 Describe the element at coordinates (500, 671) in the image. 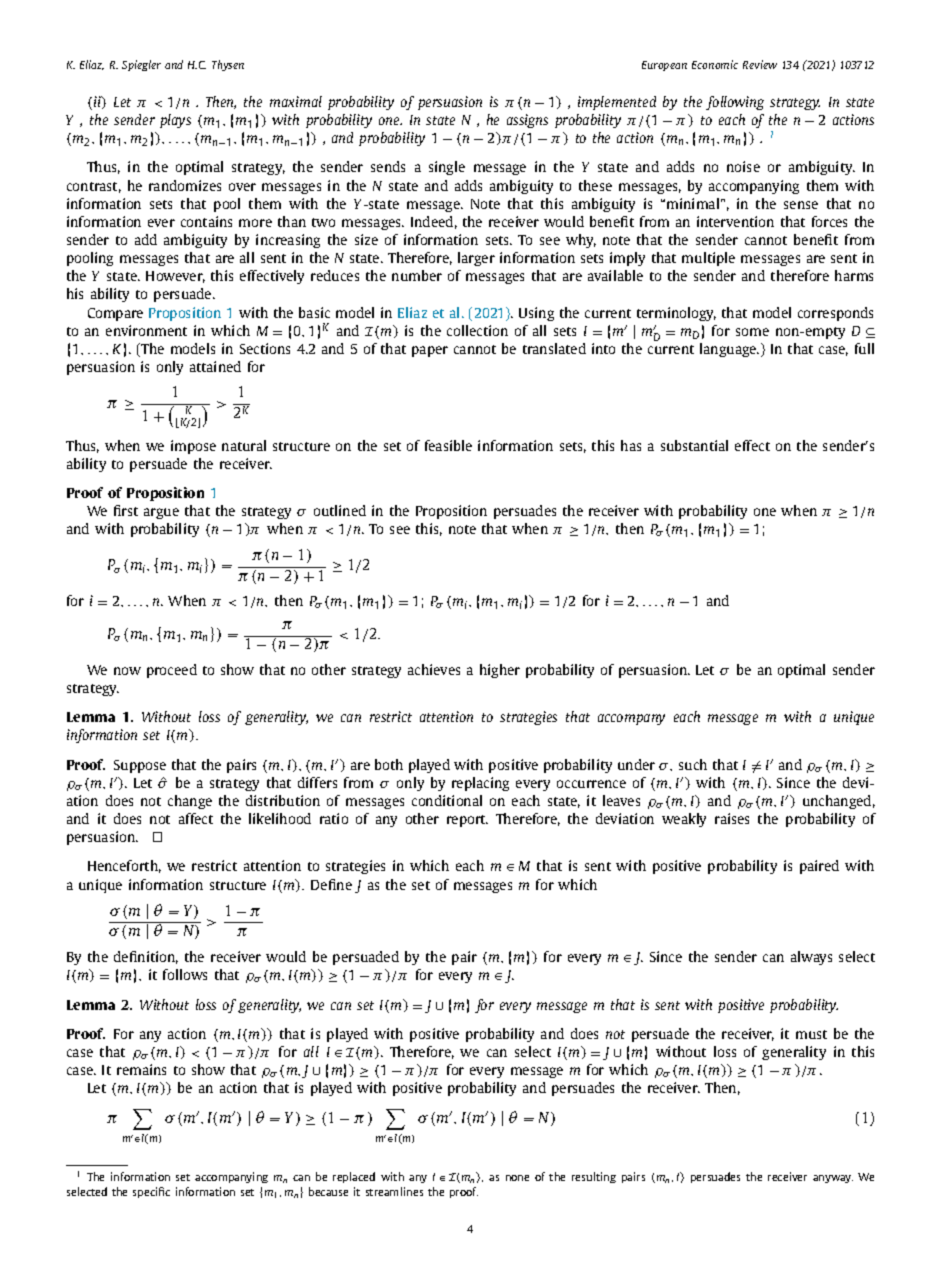

I see `higher` at that location.
